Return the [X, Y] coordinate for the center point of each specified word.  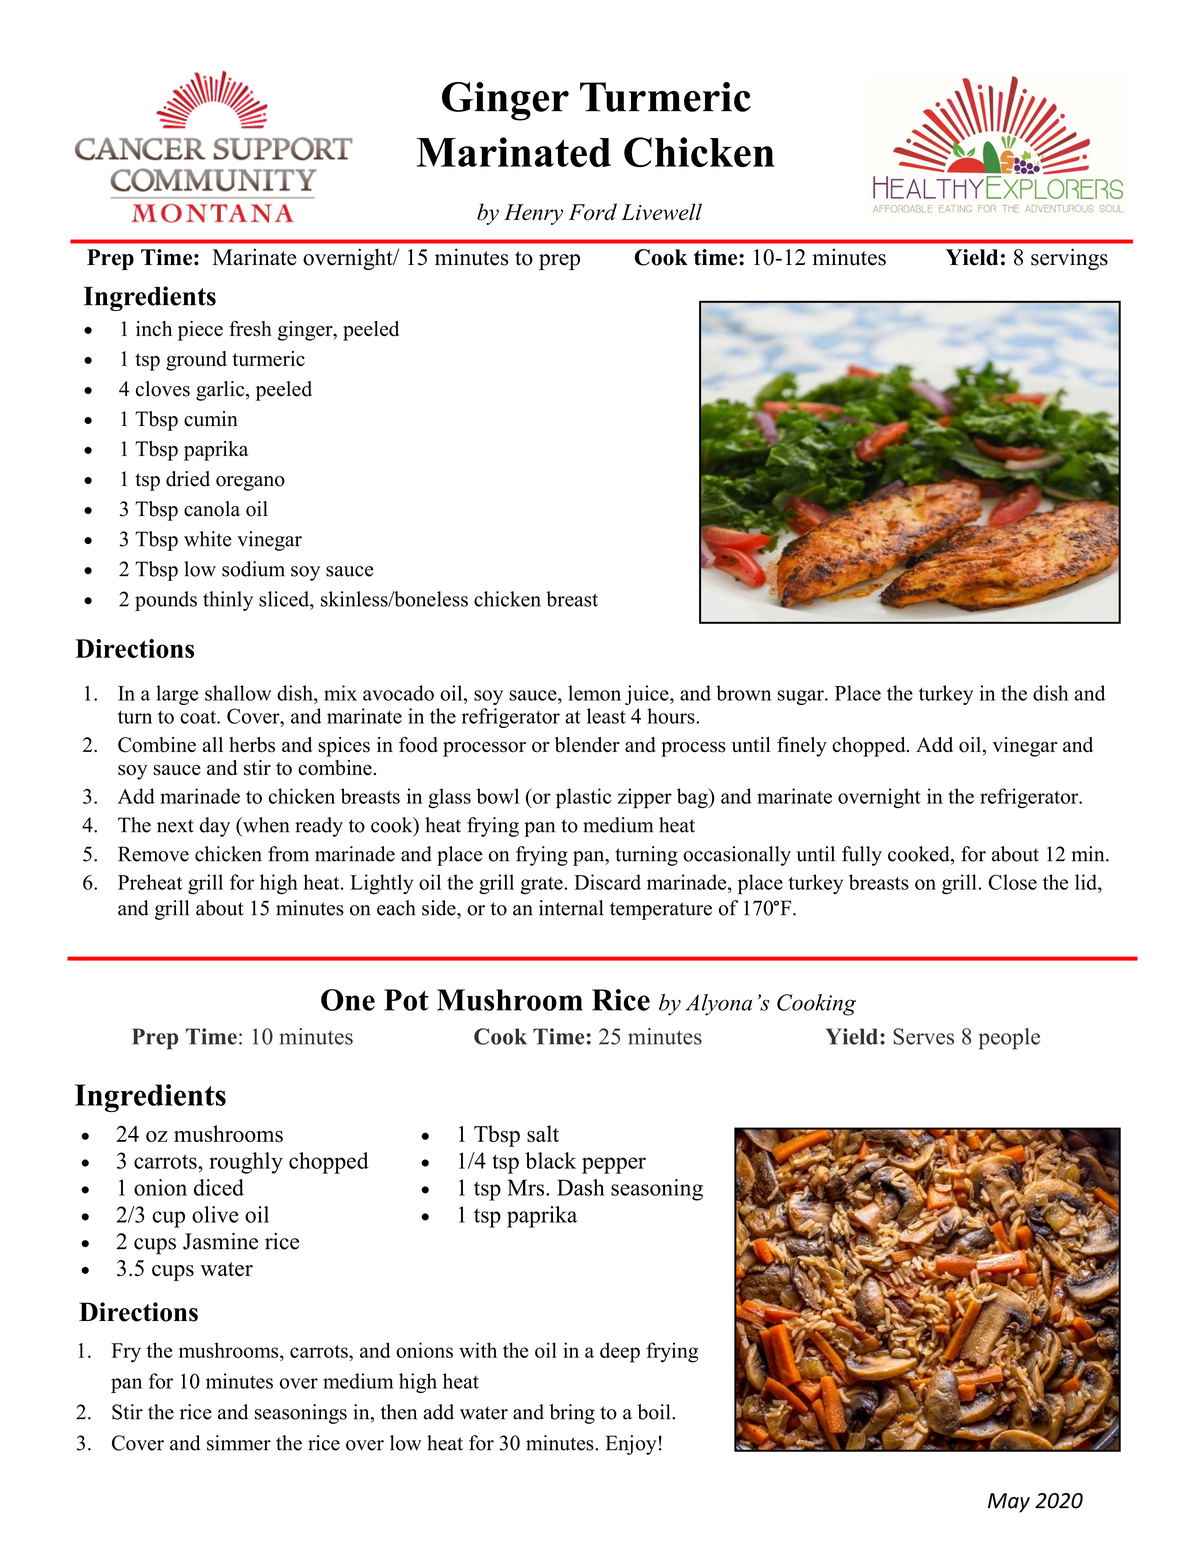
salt [543, 1133]
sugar [802, 697]
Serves [923, 1036]
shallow [238, 693]
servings [1069, 259]
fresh [250, 329]
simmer [239, 1443]
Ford [593, 212]
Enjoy [631, 1445]
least [606, 716]
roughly [246, 1163]
